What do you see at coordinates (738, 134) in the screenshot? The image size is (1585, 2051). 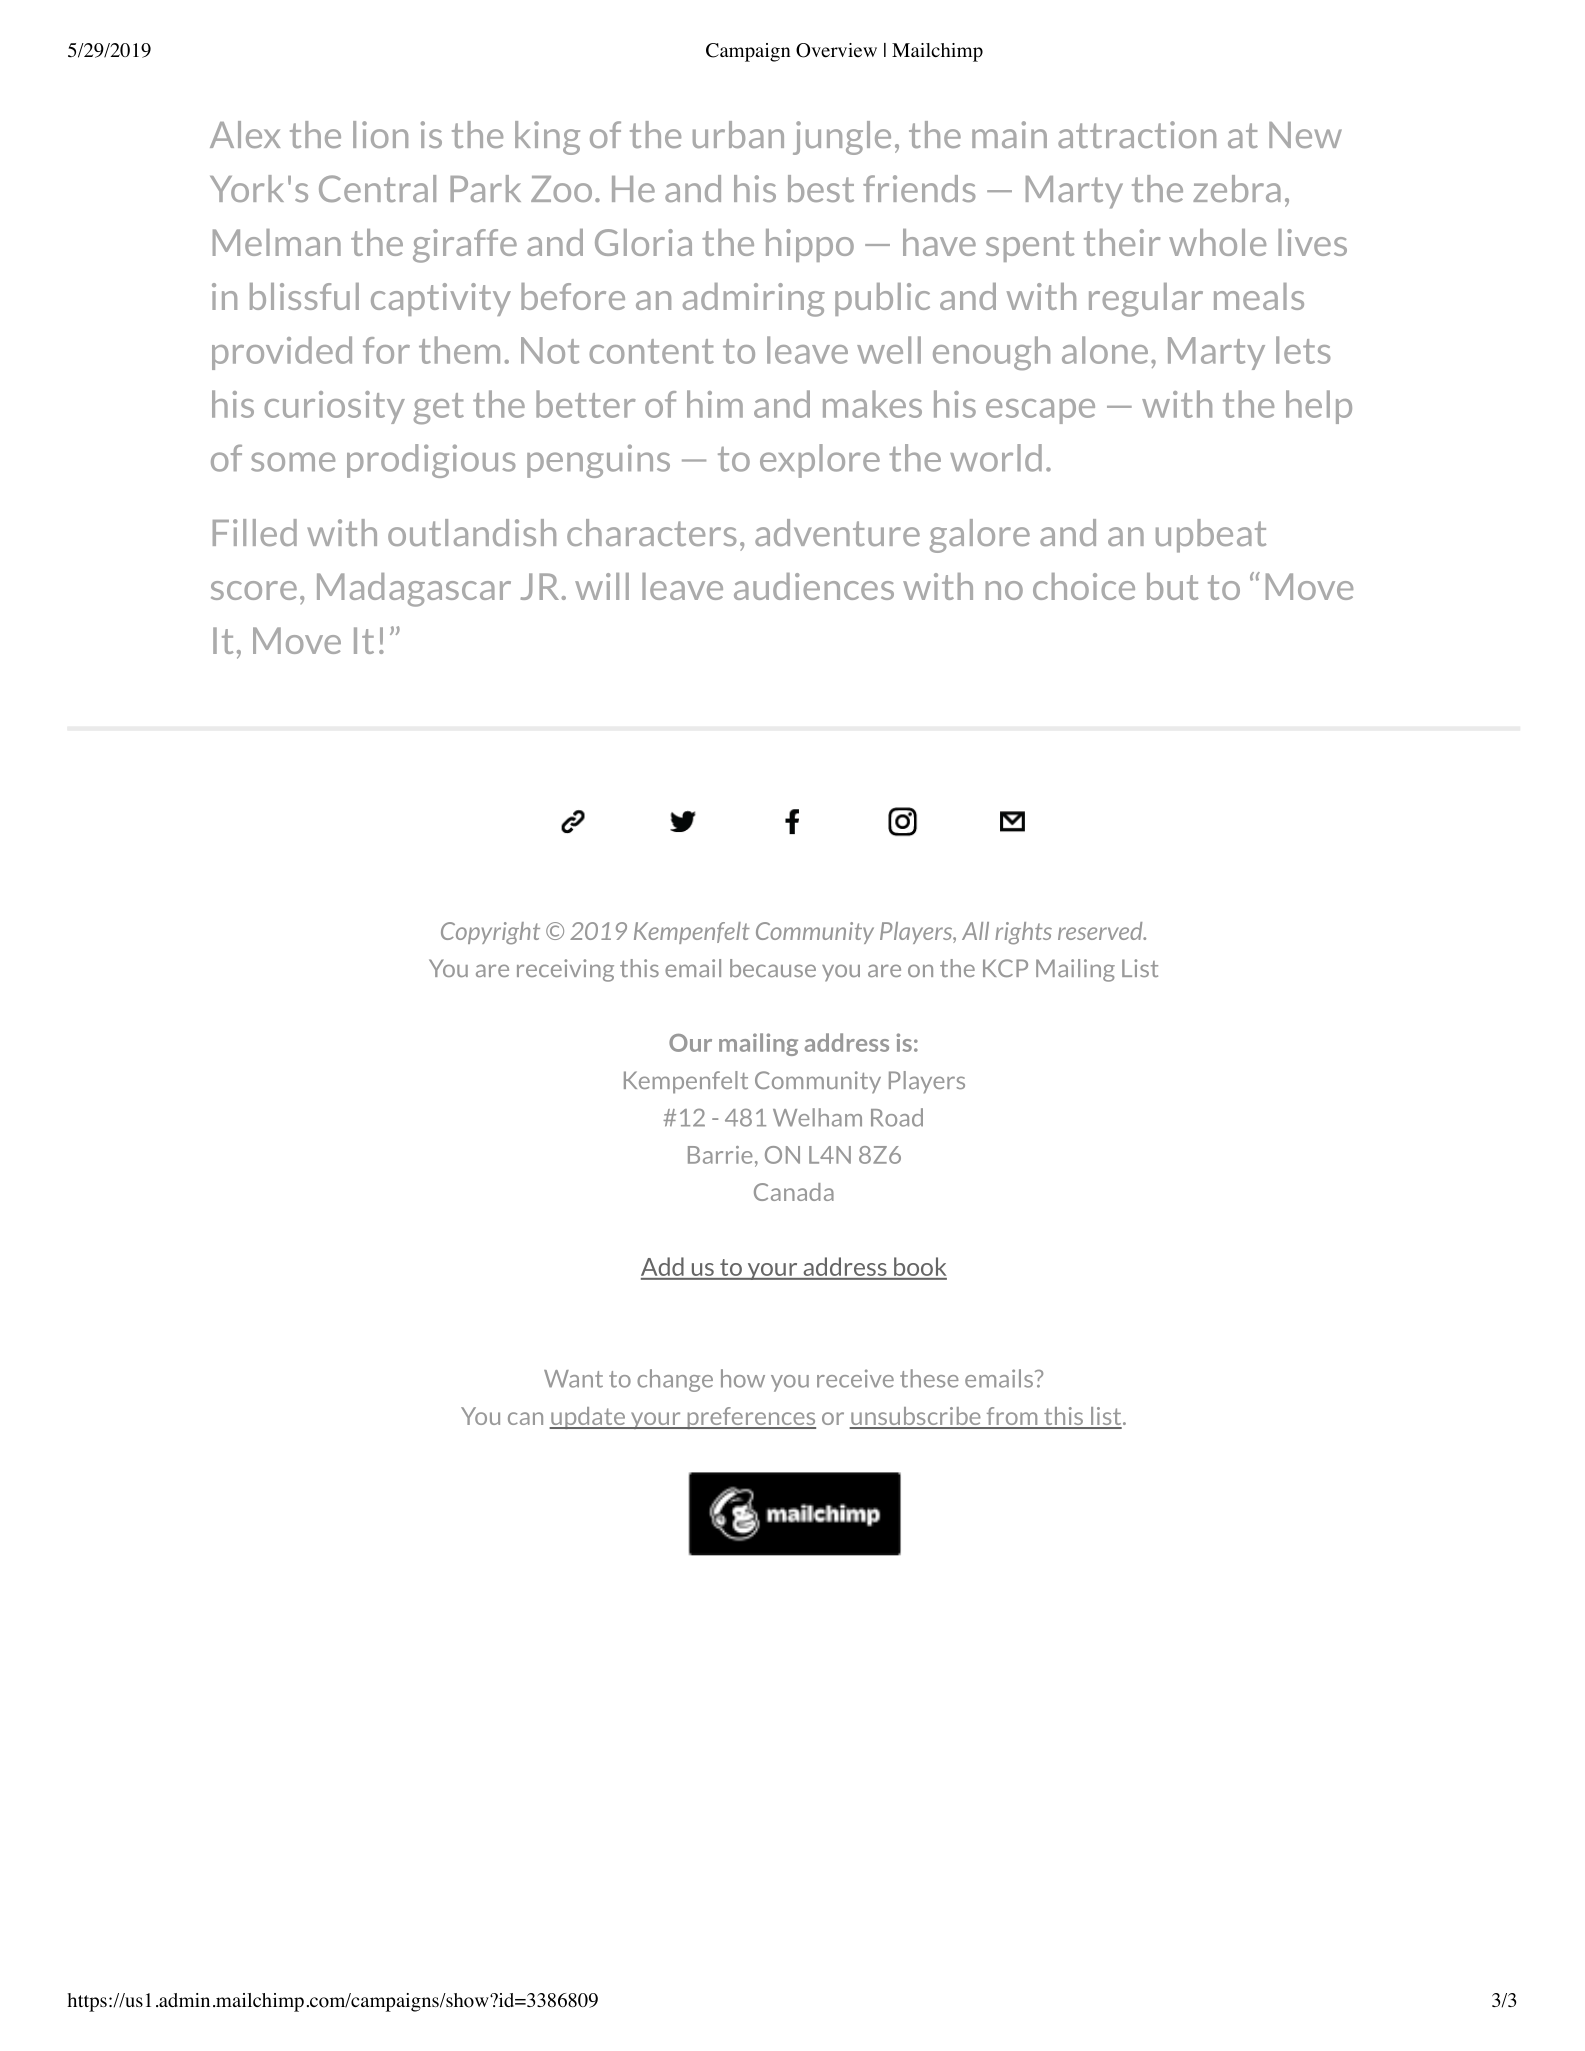 I see `urban` at bounding box center [738, 134].
